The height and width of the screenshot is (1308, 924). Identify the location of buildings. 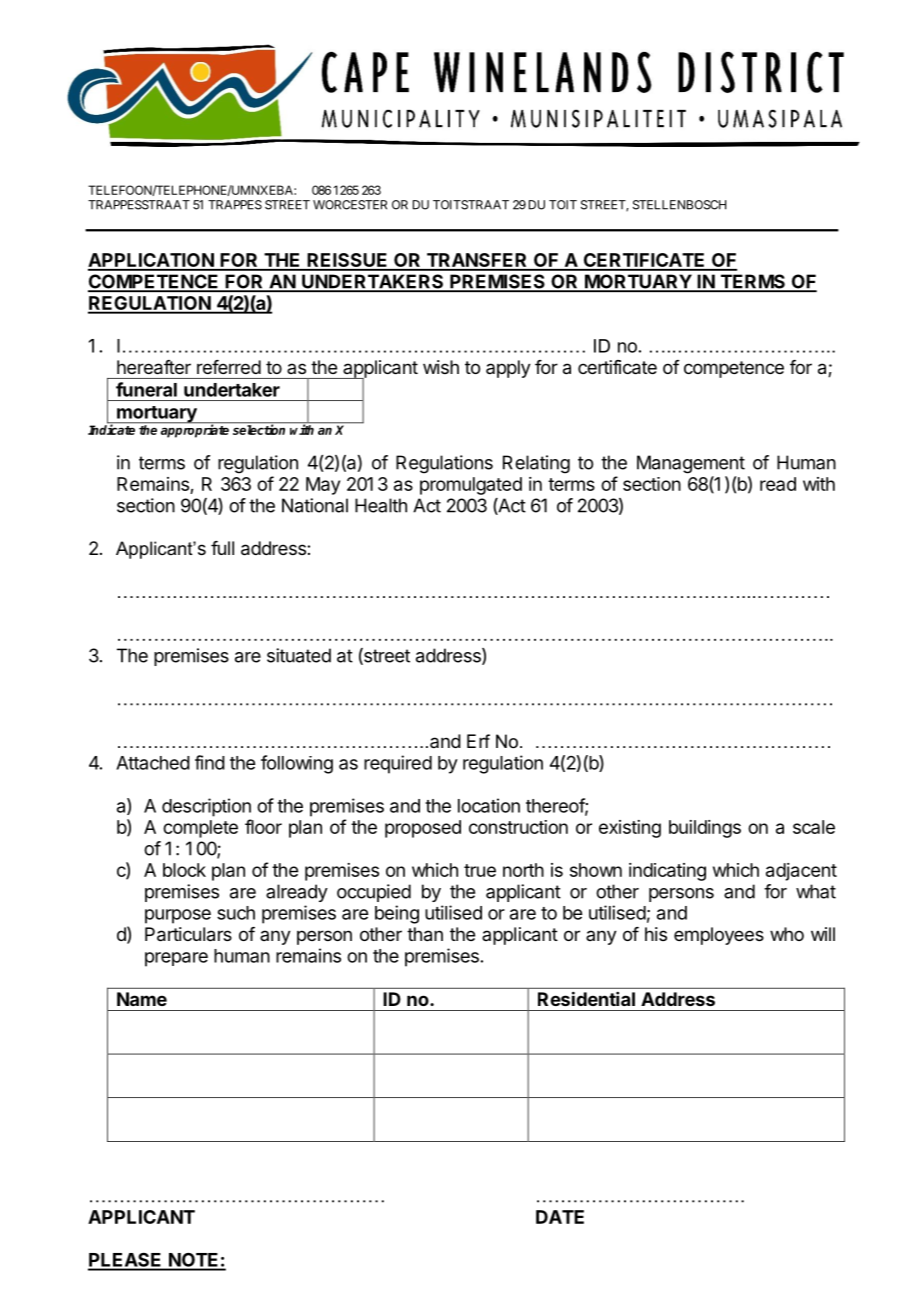
(705, 829).
